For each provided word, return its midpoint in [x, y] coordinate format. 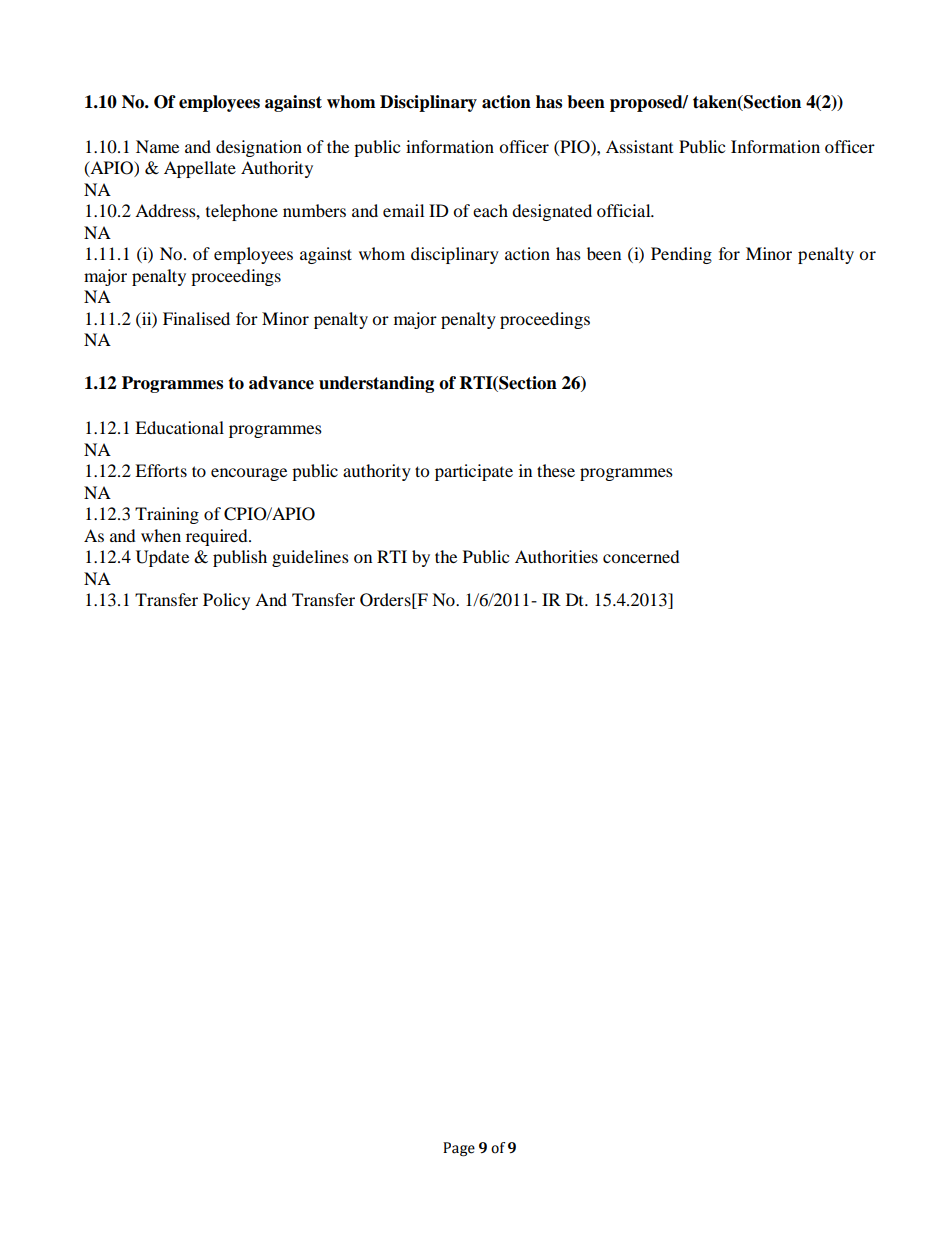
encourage [249, 474]
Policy [226, 601]
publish [240, 558]
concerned [641, 556]
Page [459, 1149]
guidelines [310, 558]
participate [474, 472]
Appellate [200, 169]
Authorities [556, 556]
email [403, 210]
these [556, 470]
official [625, 210]
